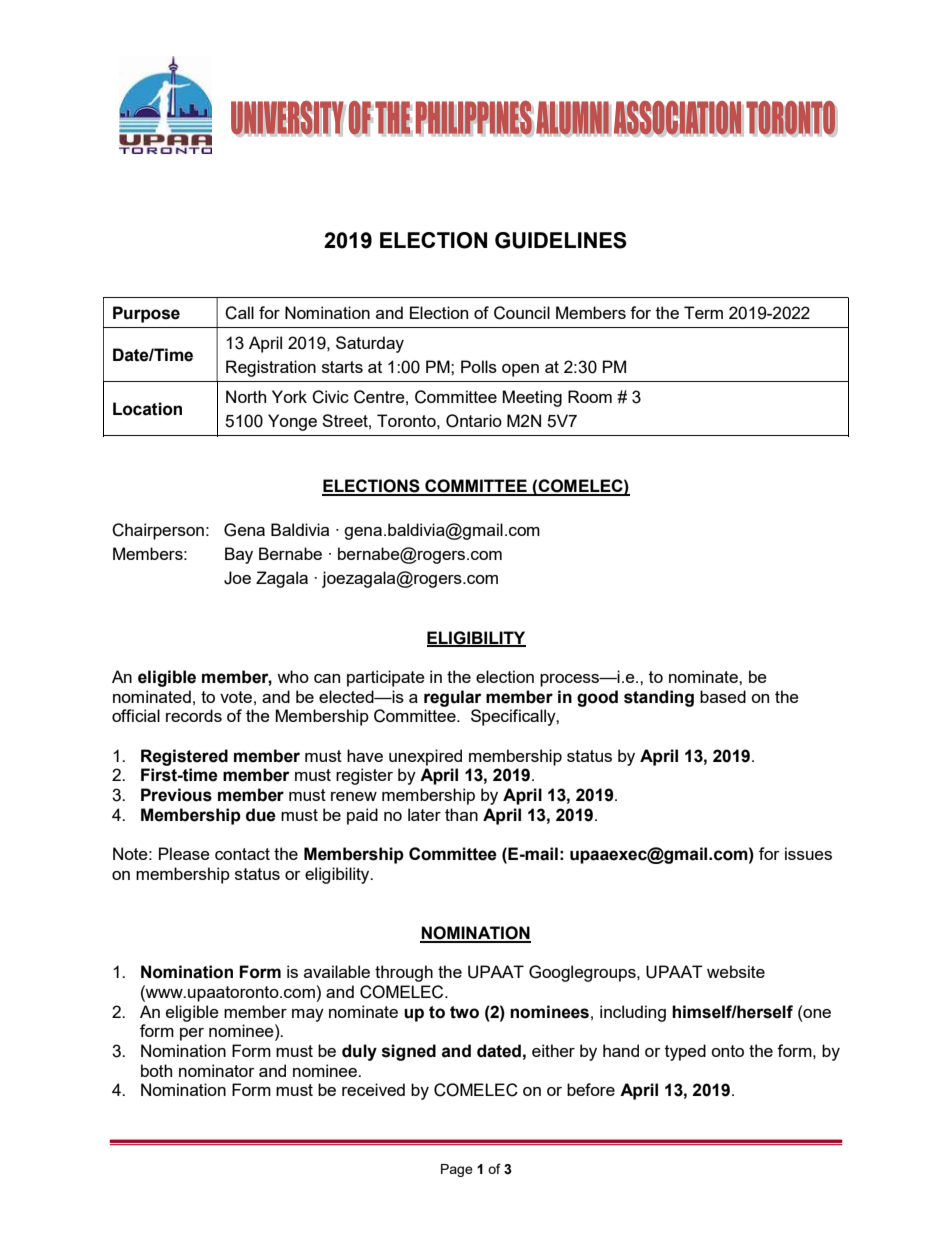  What do you see at coordinates (703, 312) in the image?
I see `Term` at bounding box center [703, 312].
